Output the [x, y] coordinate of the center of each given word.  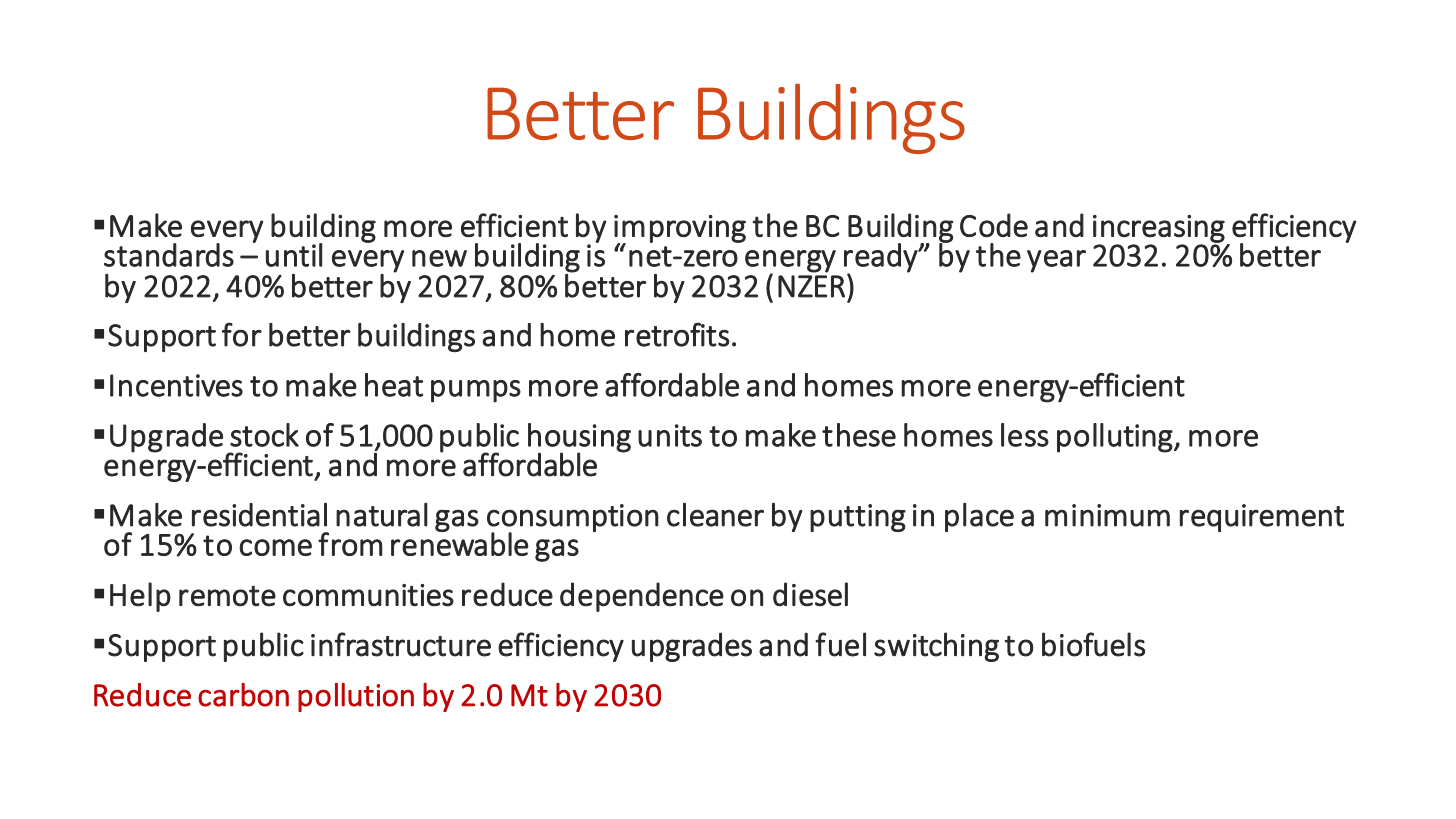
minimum [1107, 515]
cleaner [715, 515]
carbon [243, 695]
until [294, 255]
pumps [476, 391]
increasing [1159, 230]
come [275, 547]
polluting [1115, 438]
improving [680, 230]
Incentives [176, 385]
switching [936, 647]
